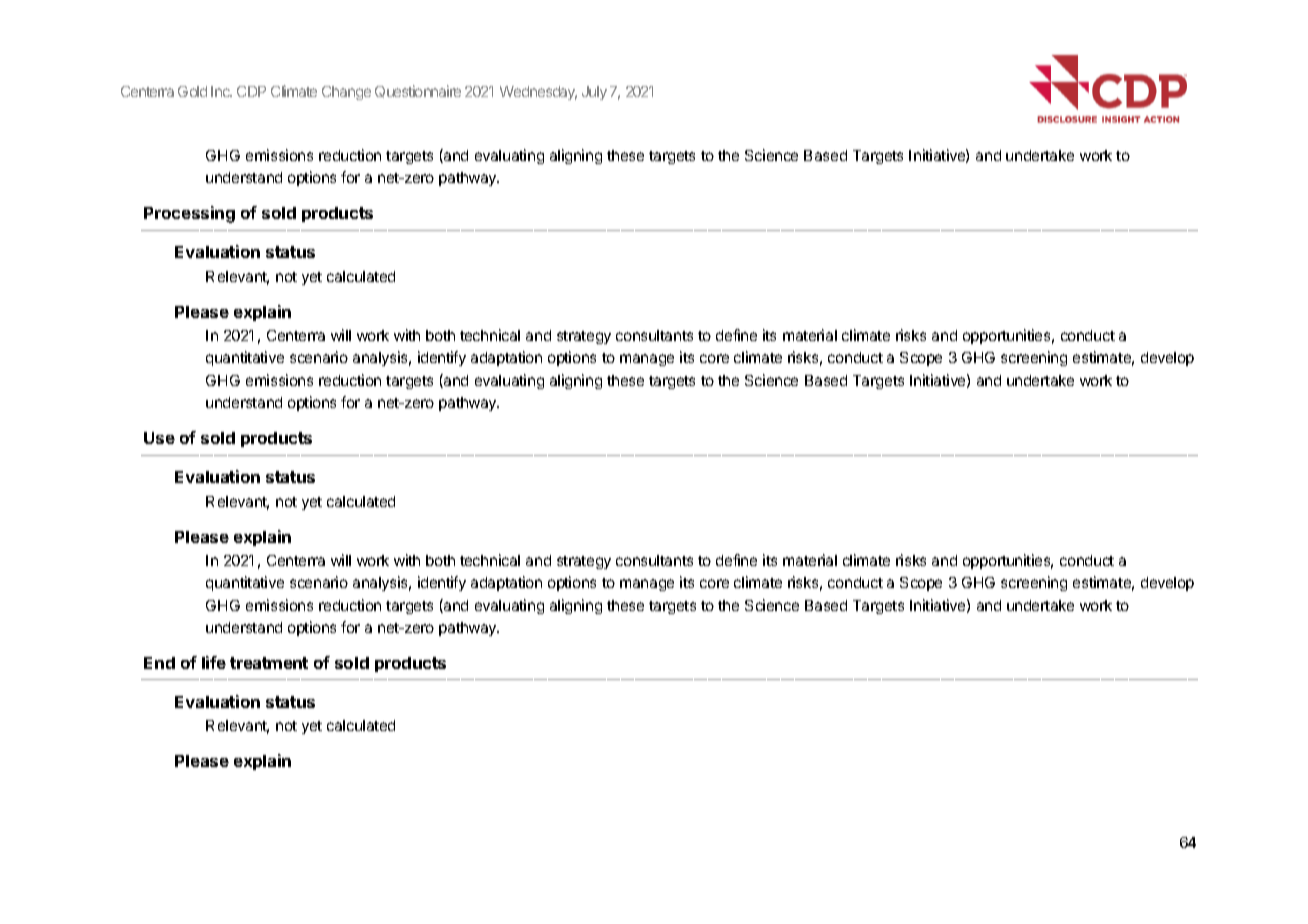 This screenshot has width=1308, height=924. What do you see at coordinates (189, 214) in the screenshot?
I see `Processing` at bounding box center [189, 214].
